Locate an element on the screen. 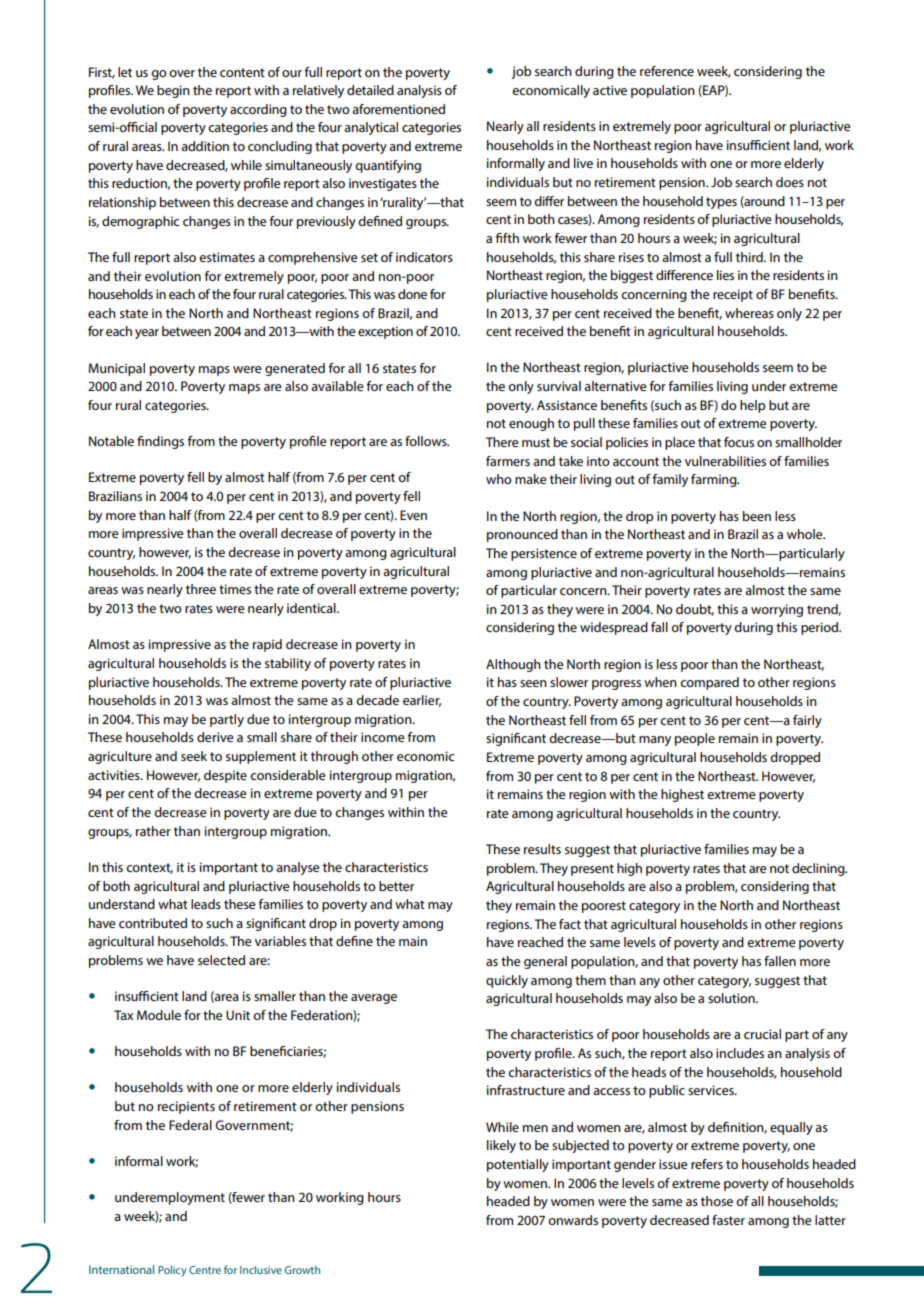 Image resolution: width=924 pixels, height=1308 pixels. farmers is located at coordinates (508, 461).
